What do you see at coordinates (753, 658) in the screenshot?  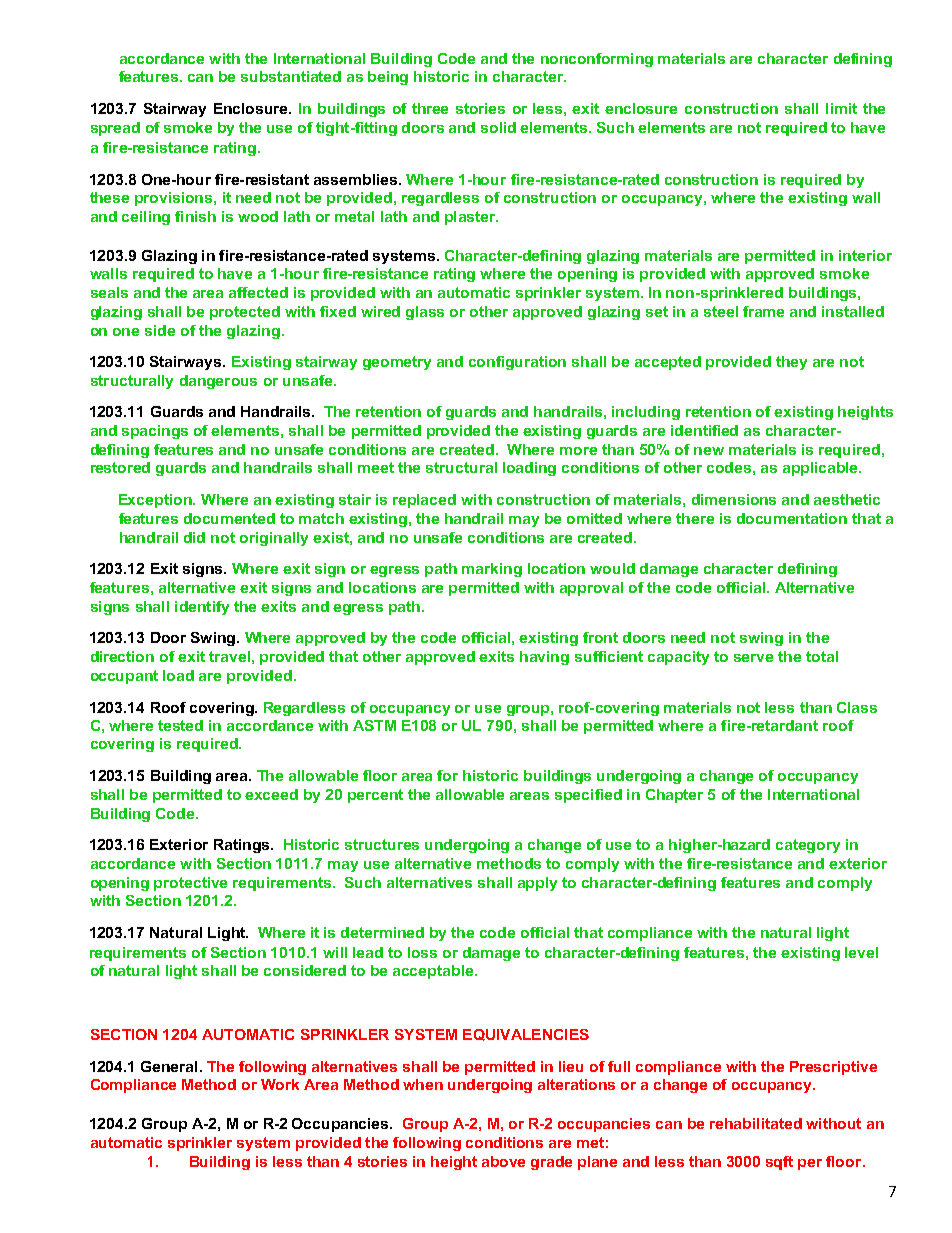 I see `serve` at bounding box center [753, 658].
